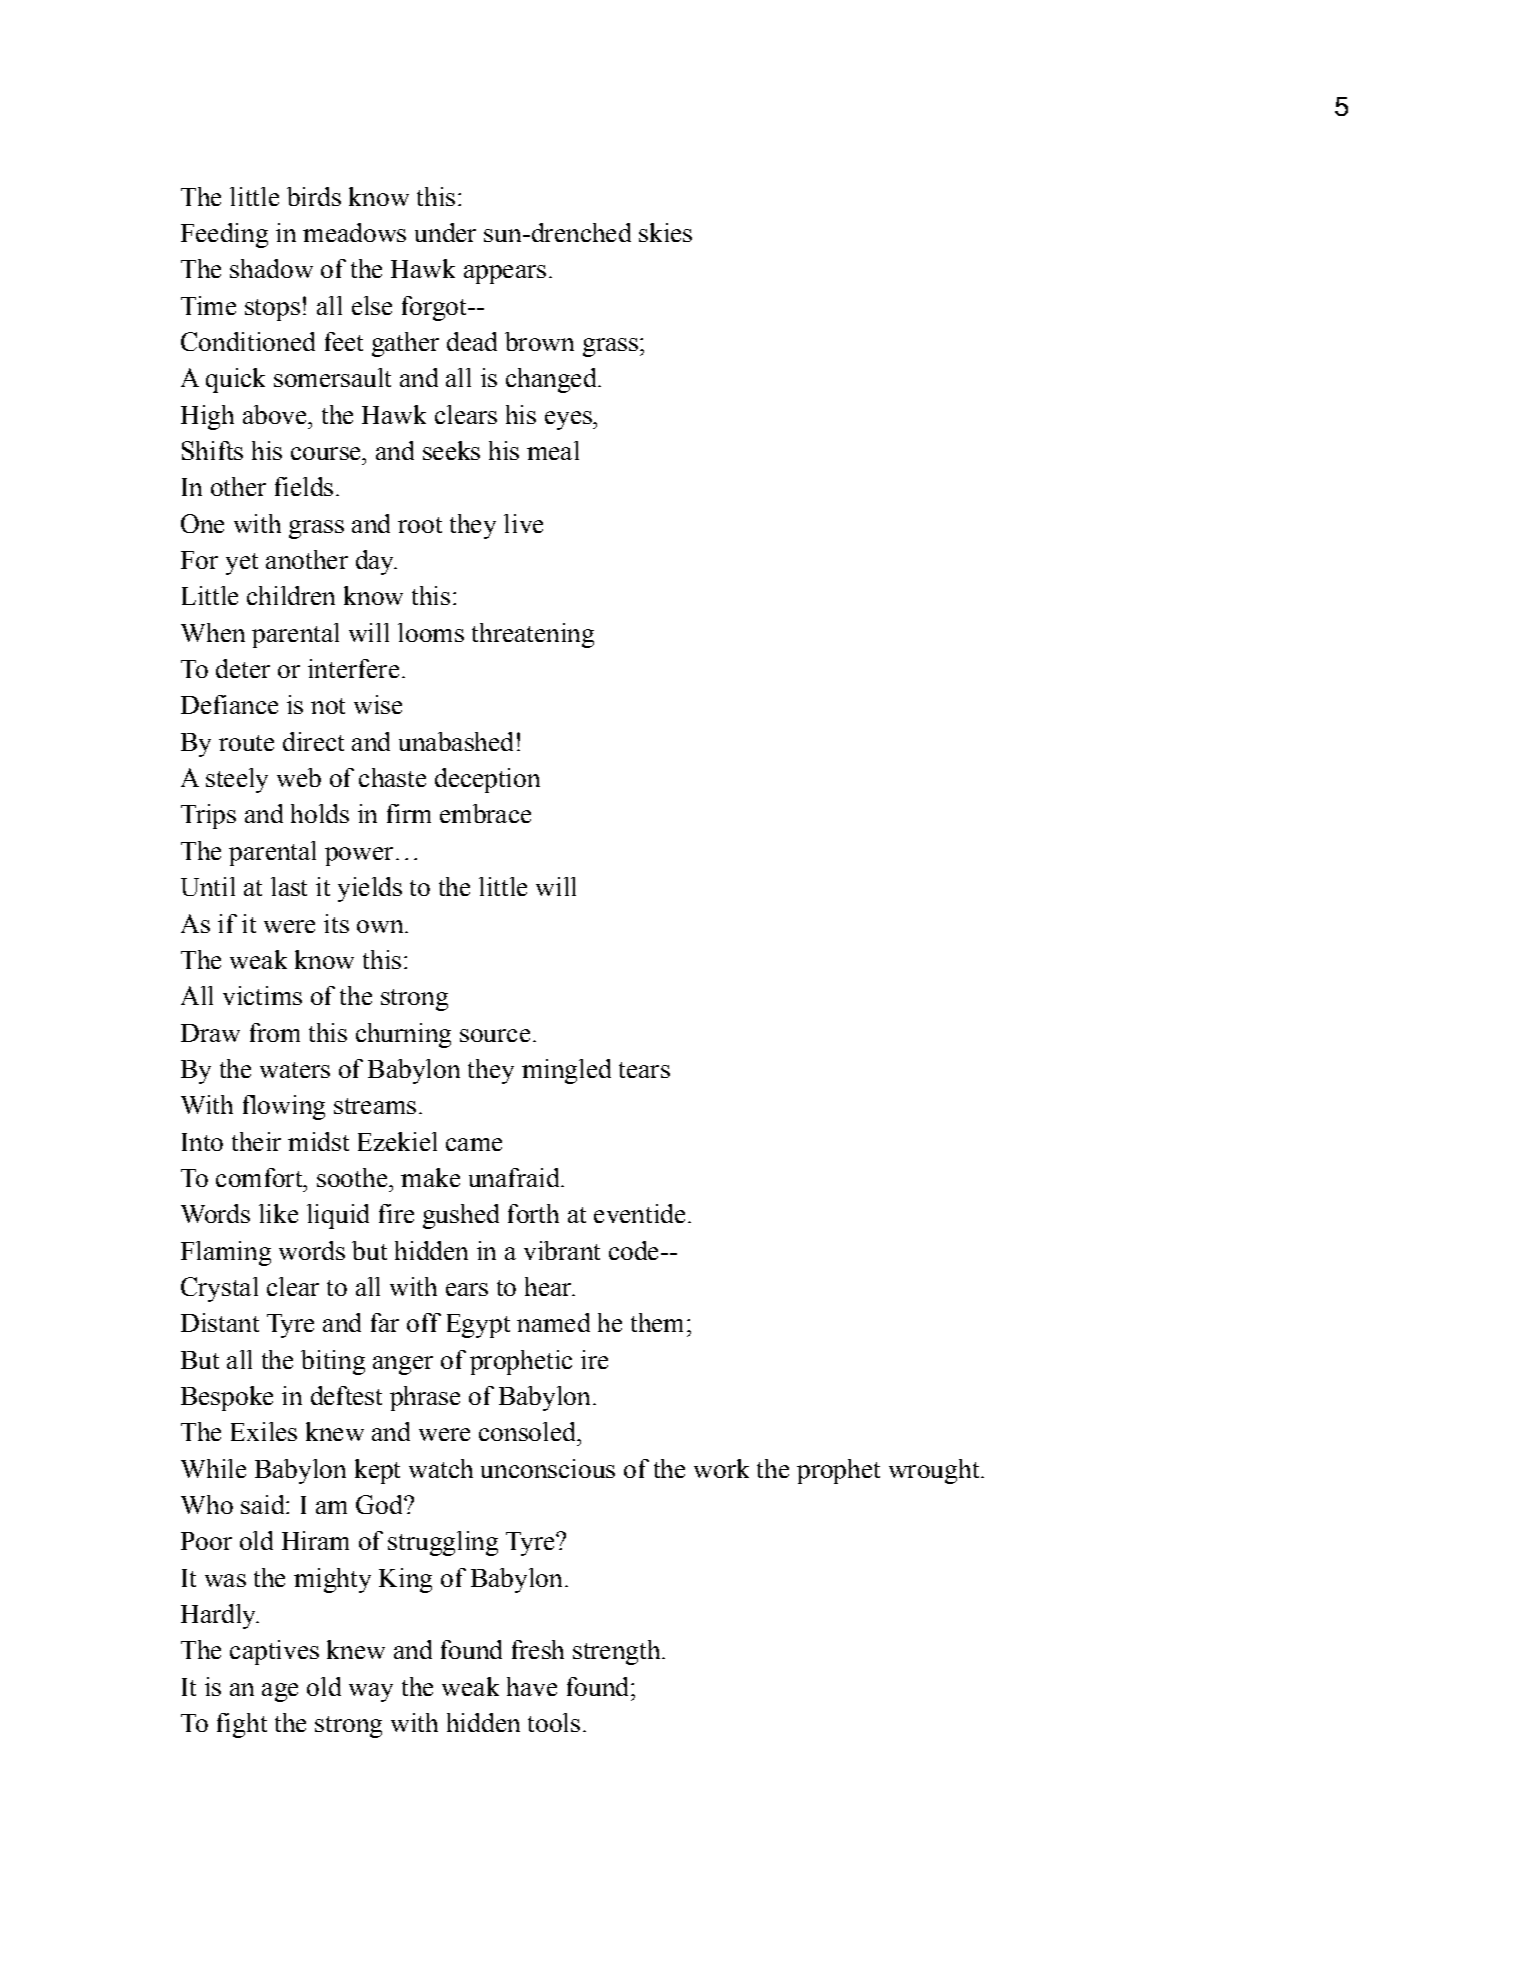  What do you see at coordinates (665, 232) in the page?
I see `skies` at bounding box center [665, 232].
